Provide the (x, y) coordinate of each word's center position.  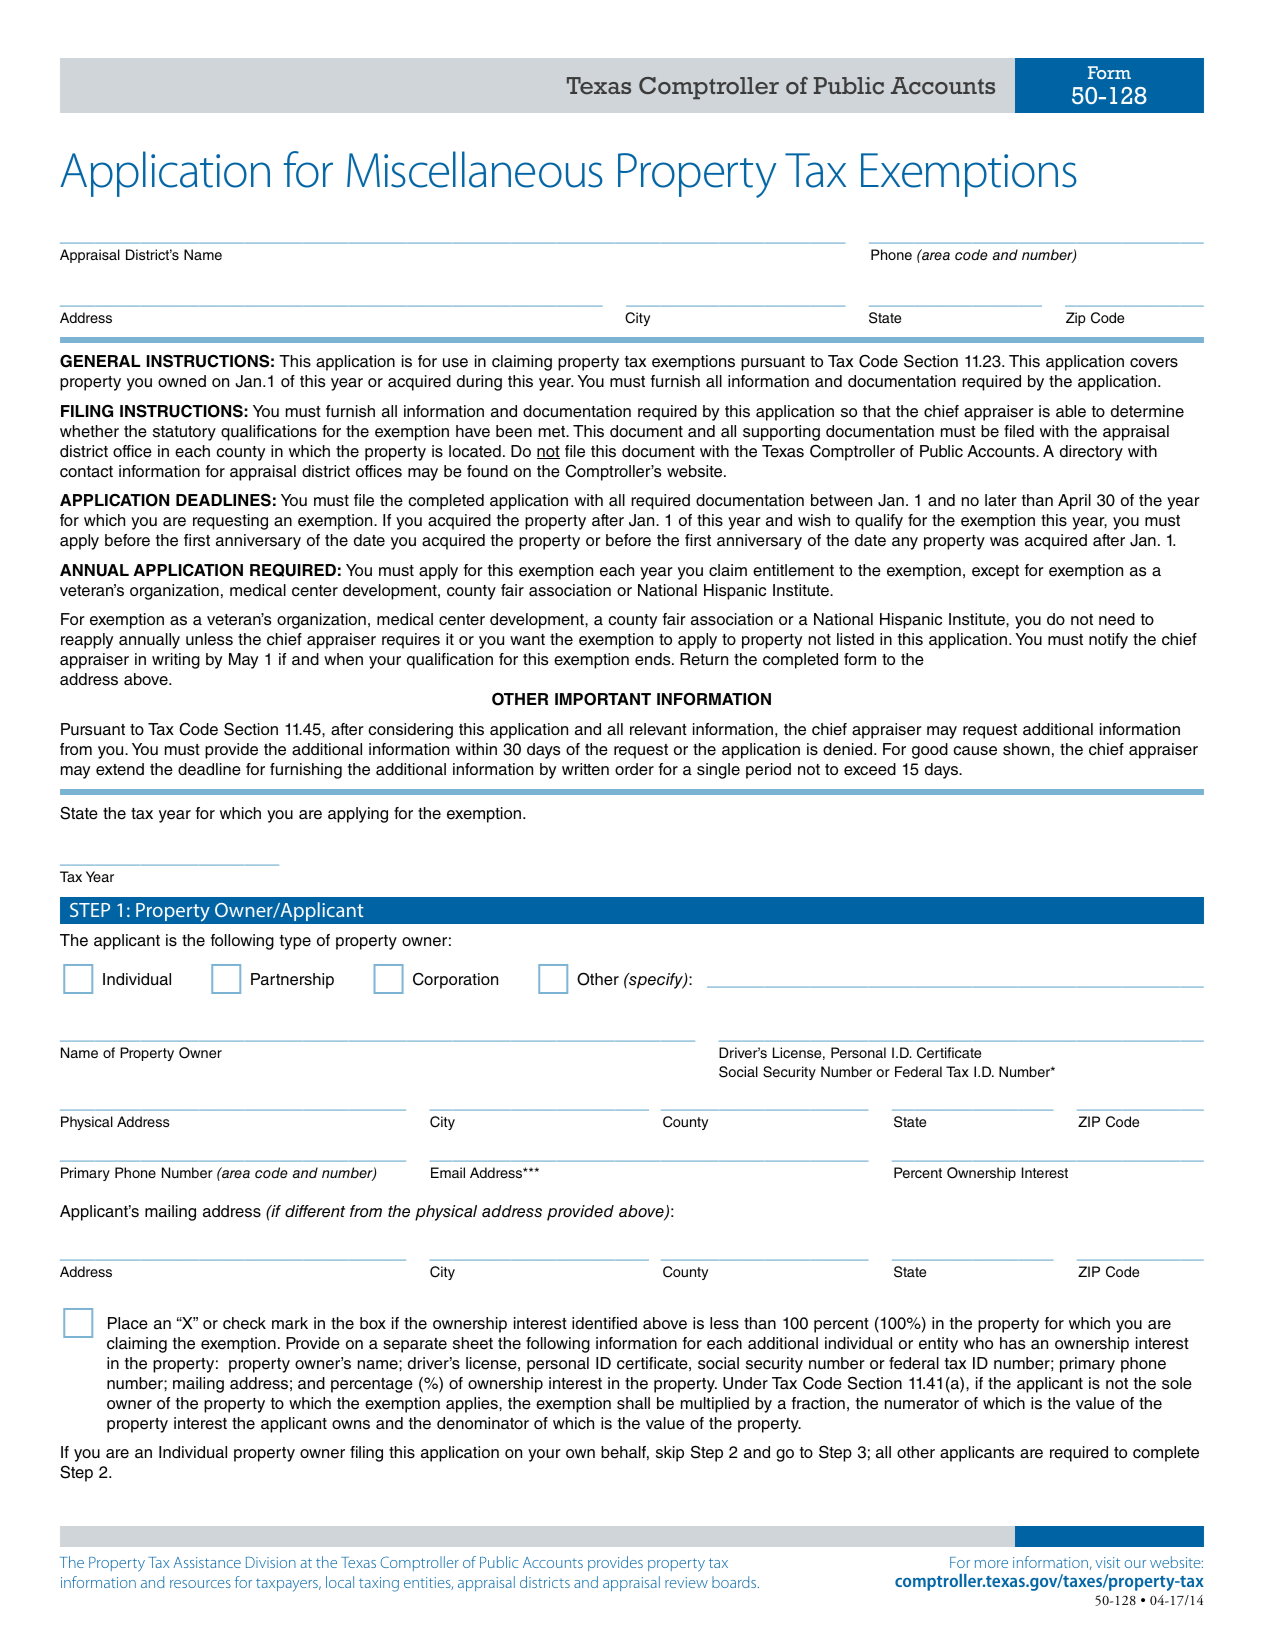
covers (1154, 363)
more (991, 1564)
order (634, 769)
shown (1026, 749)
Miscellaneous (475, 169)
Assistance (207, 1562)
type (295, 942)
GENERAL (100, 361)
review (686, 1582)
